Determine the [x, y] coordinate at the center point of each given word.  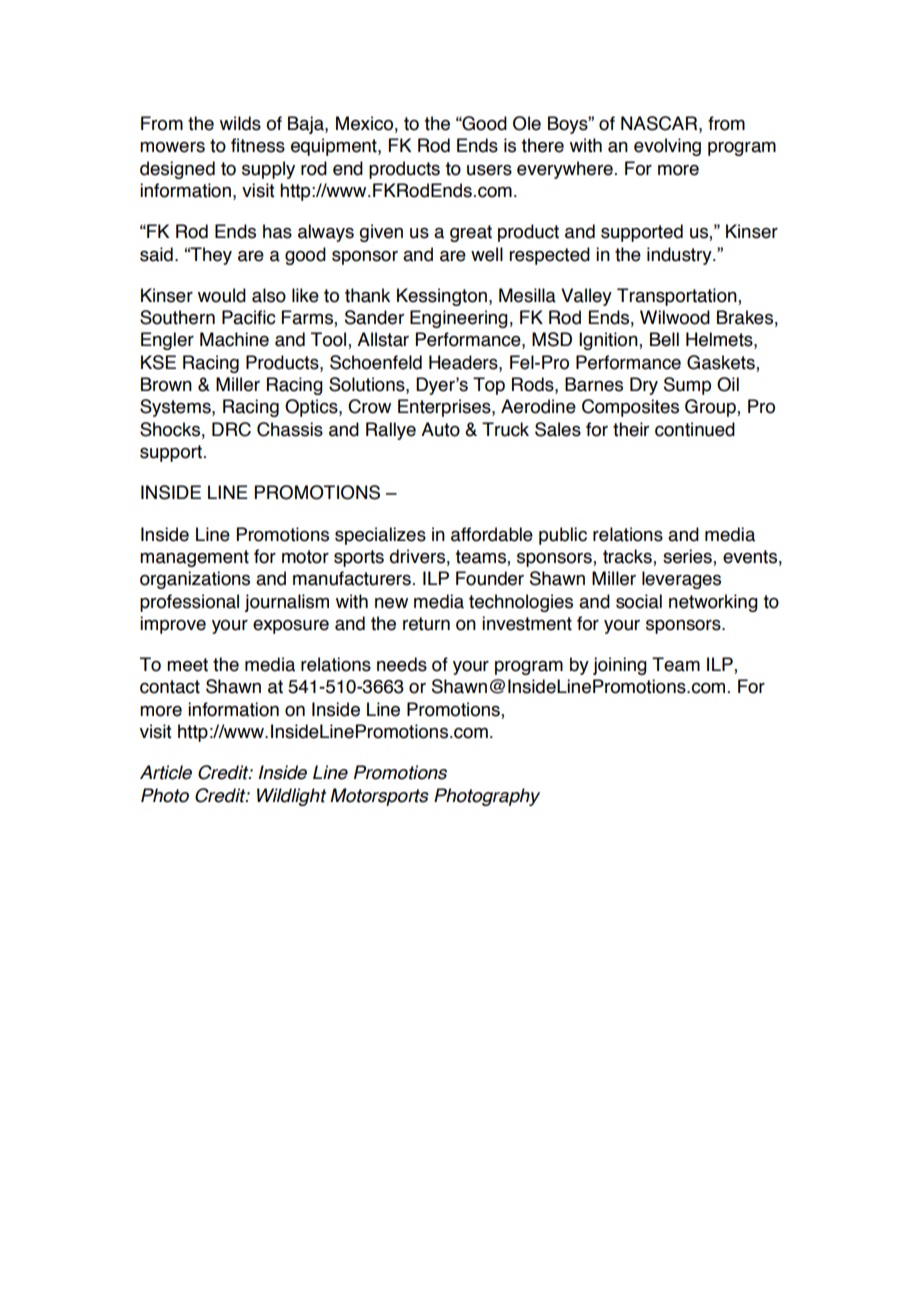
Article [166, 772]
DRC [231, 429]
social [639, 601]
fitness [258, 145]
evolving [667, 147]
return [426, 624]
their [631, 429]
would [222, 295]
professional [189, 603]
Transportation [678, 297]
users [489, 170]
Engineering [459, 319]
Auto [440, 429]
